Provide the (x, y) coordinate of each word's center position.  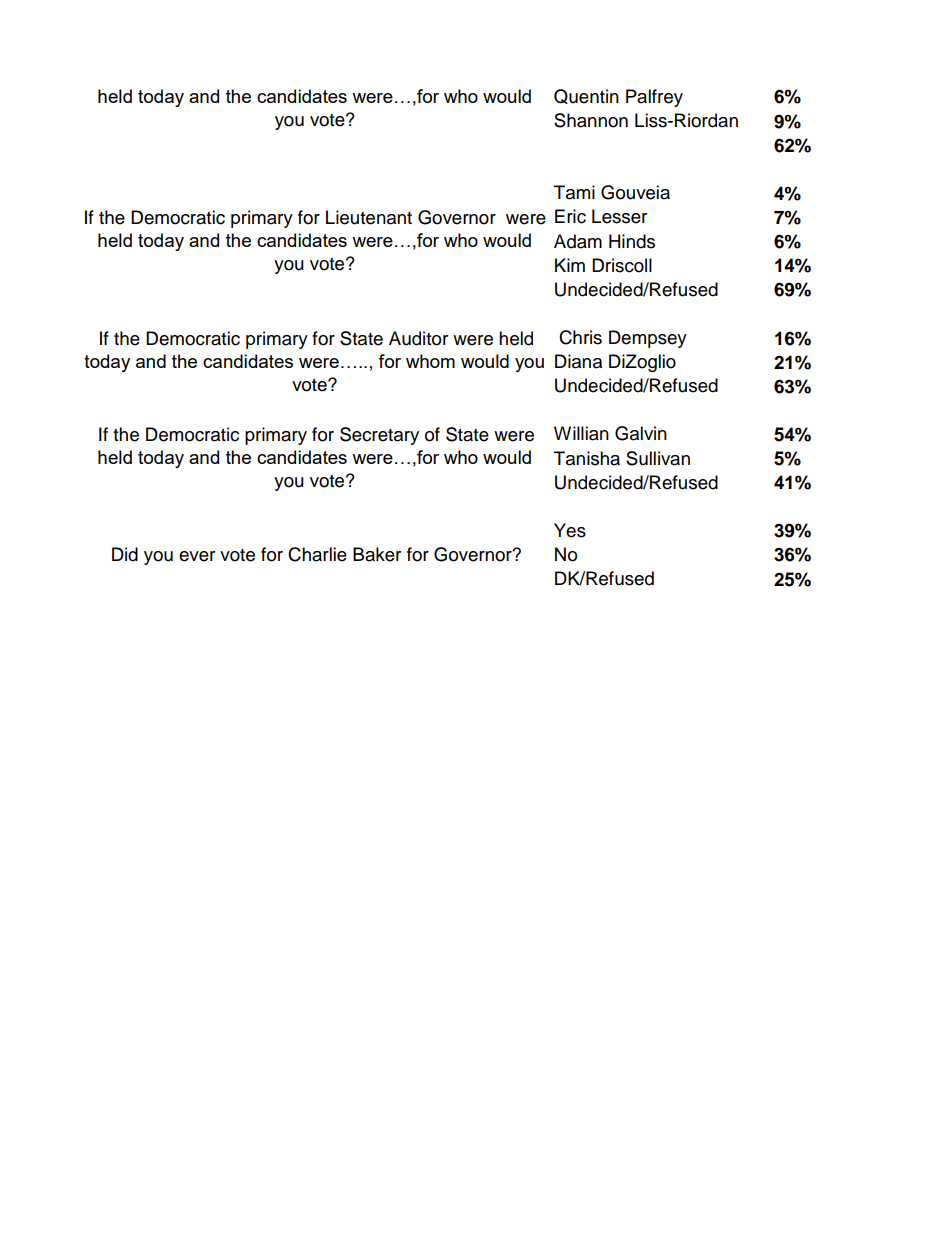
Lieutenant (369, 217)
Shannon (591, 120)
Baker (377, 554)
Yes (570, 530)
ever (197, 556)
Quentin (586, 96)
